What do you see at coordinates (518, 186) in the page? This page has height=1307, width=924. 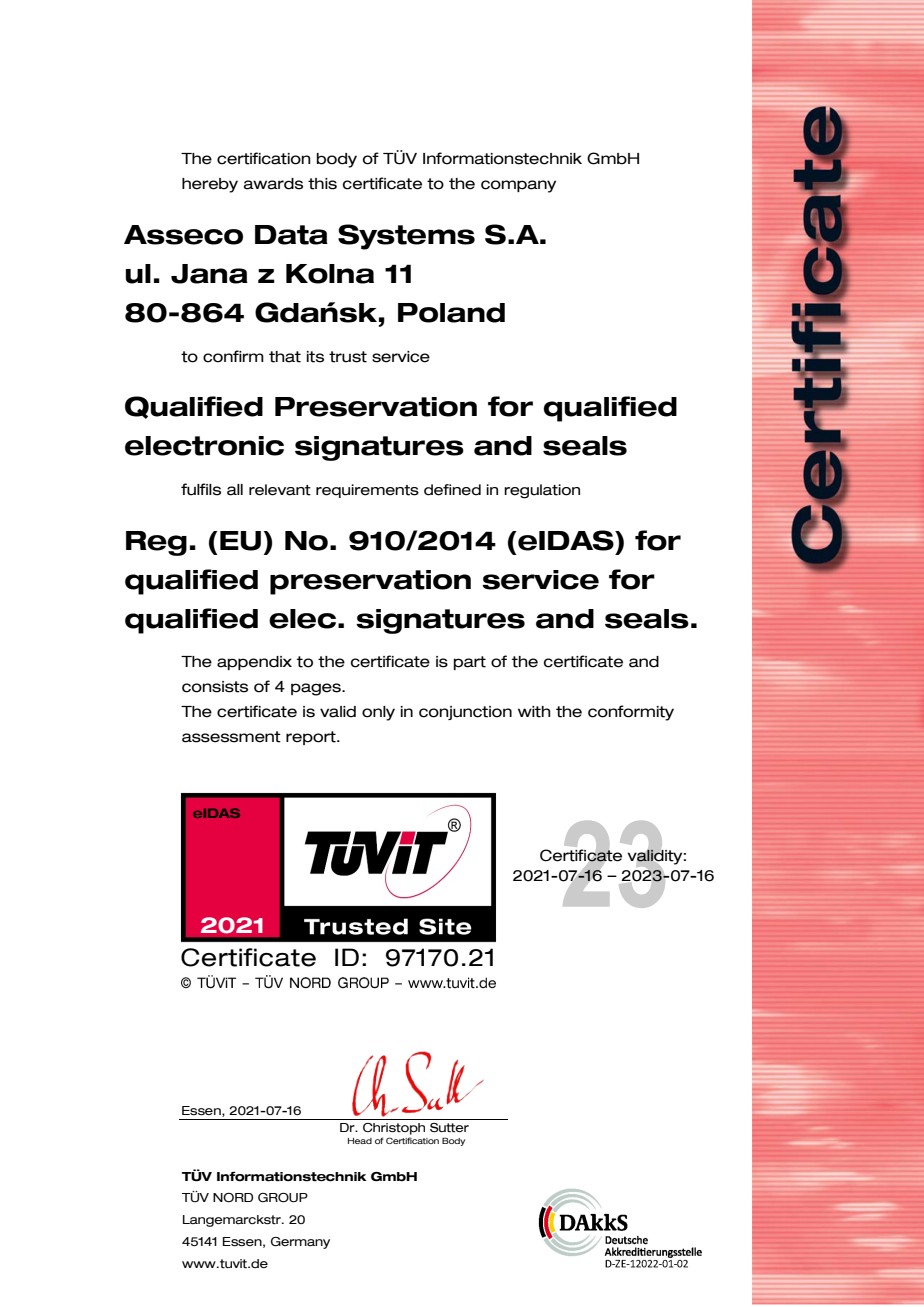 I see `company` at bounding box center [518, 186].
